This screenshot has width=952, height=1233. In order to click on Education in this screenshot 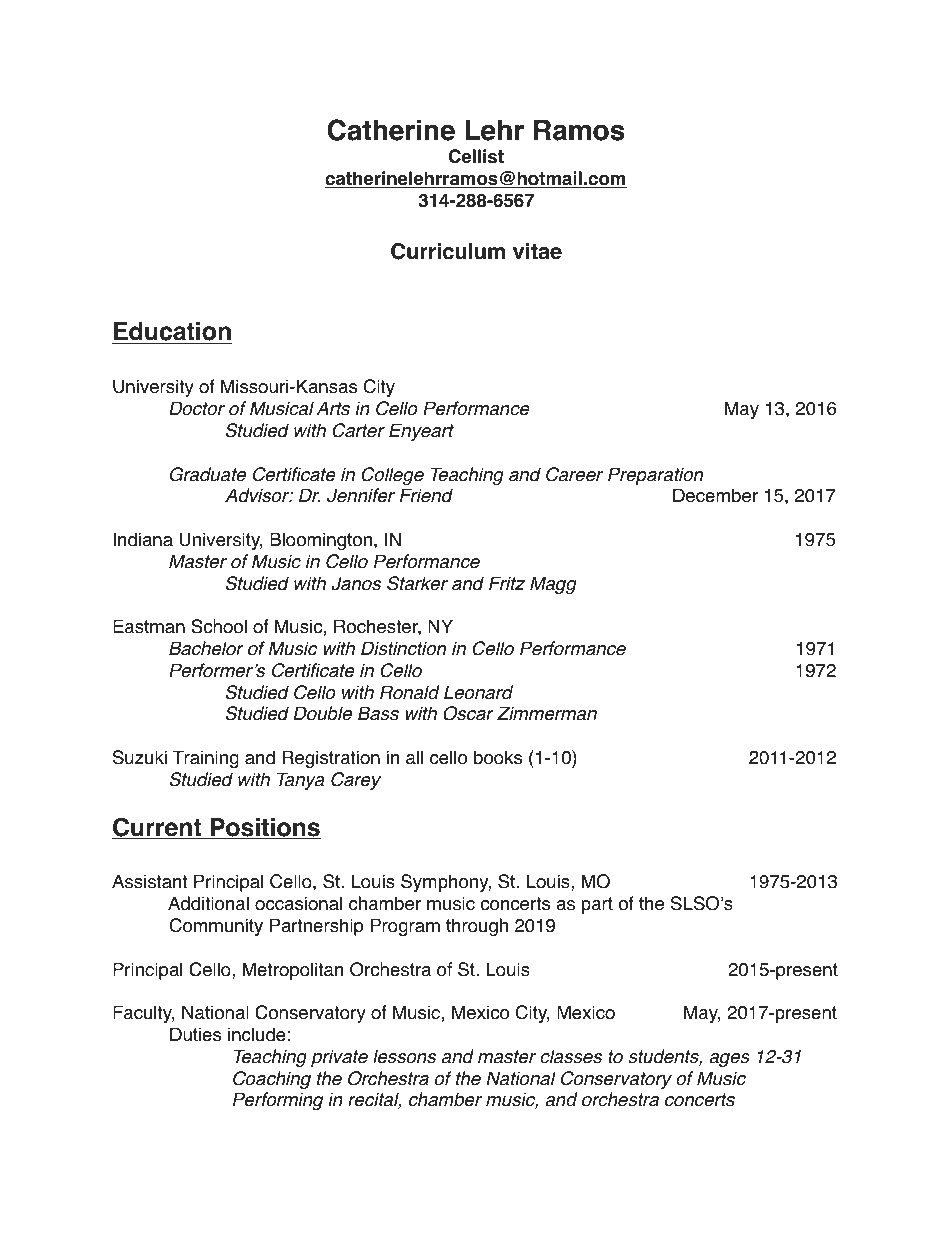, I will do `click(172, 333)`.
